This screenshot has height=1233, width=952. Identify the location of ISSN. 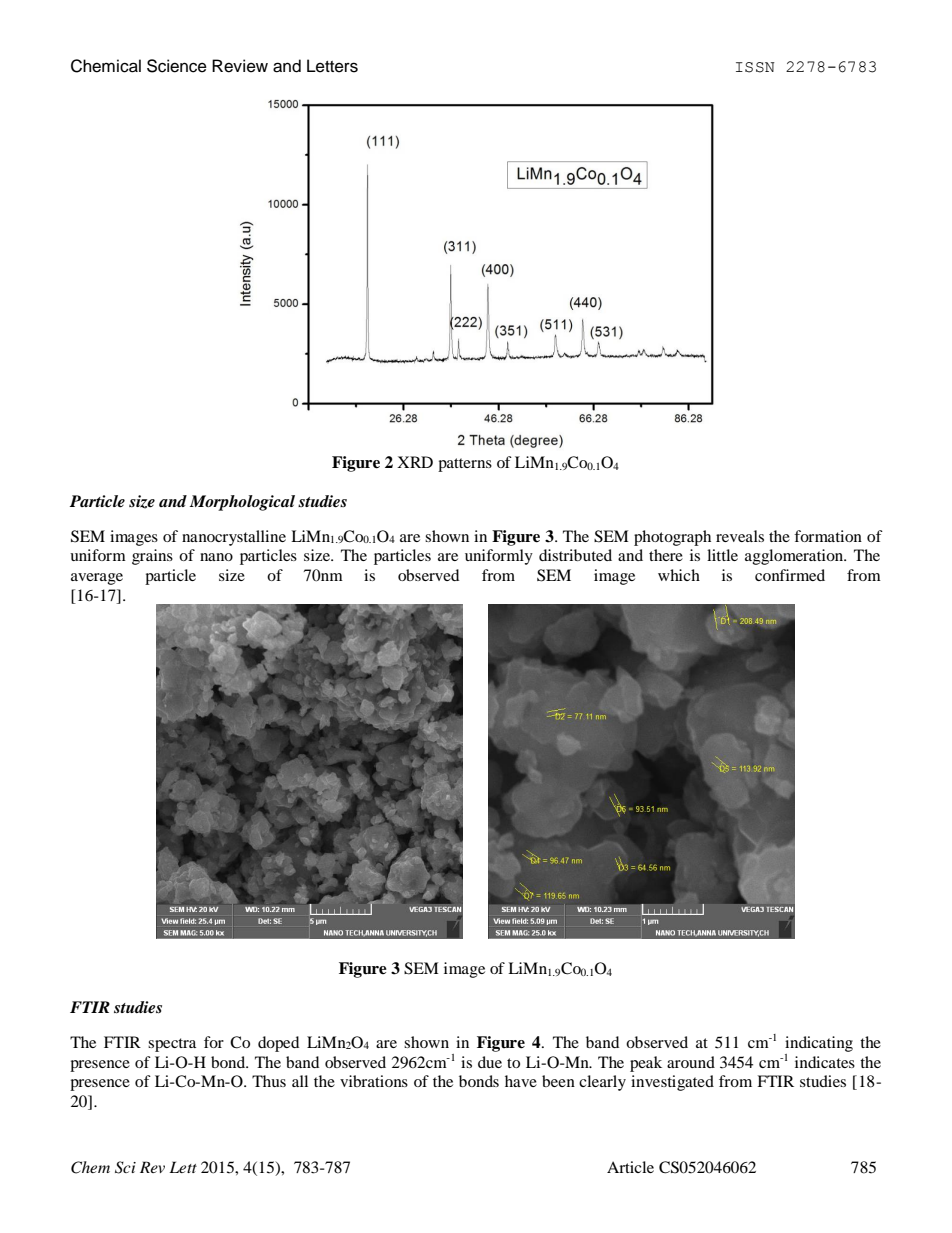
(755, 67).
